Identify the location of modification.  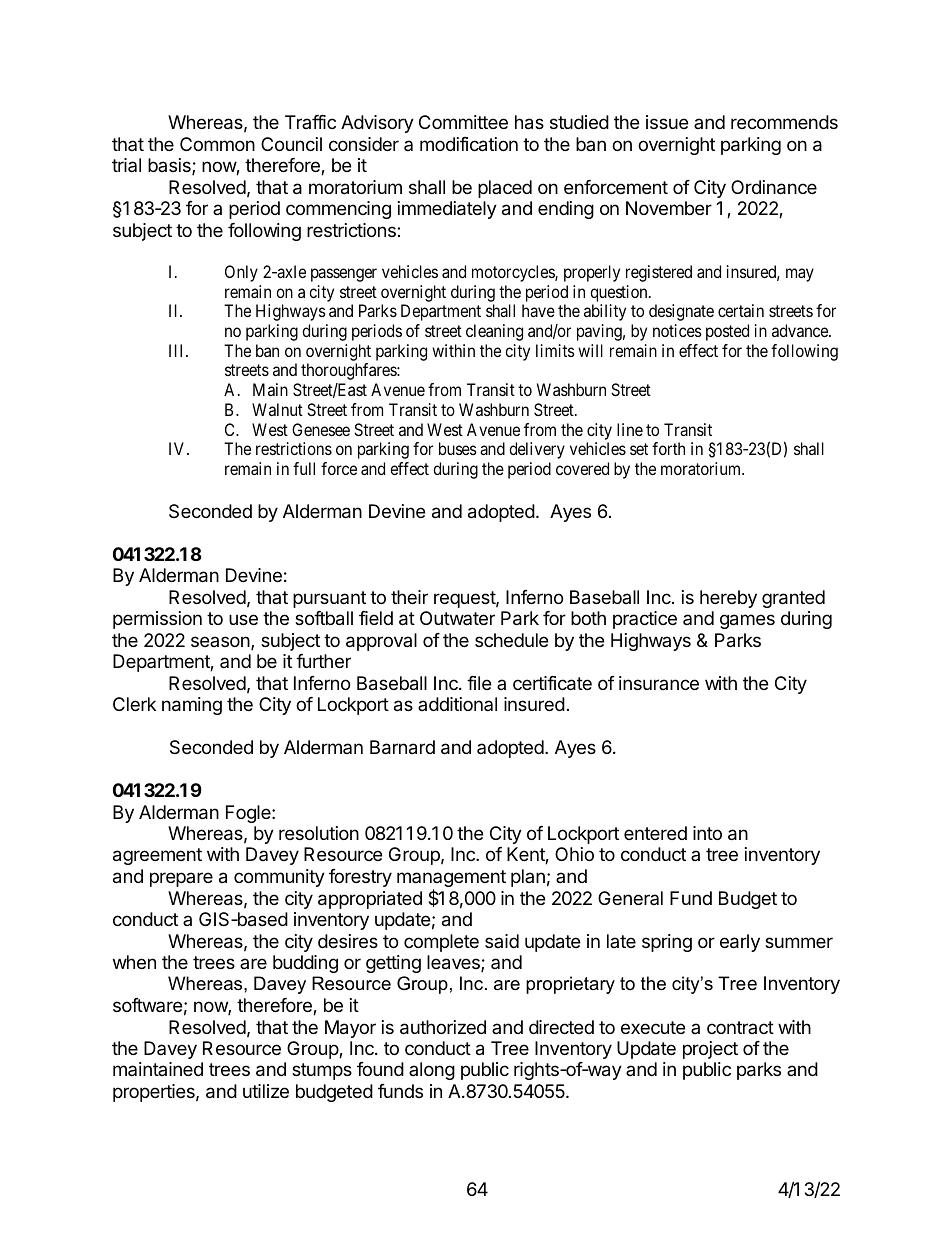
(469, 144).
